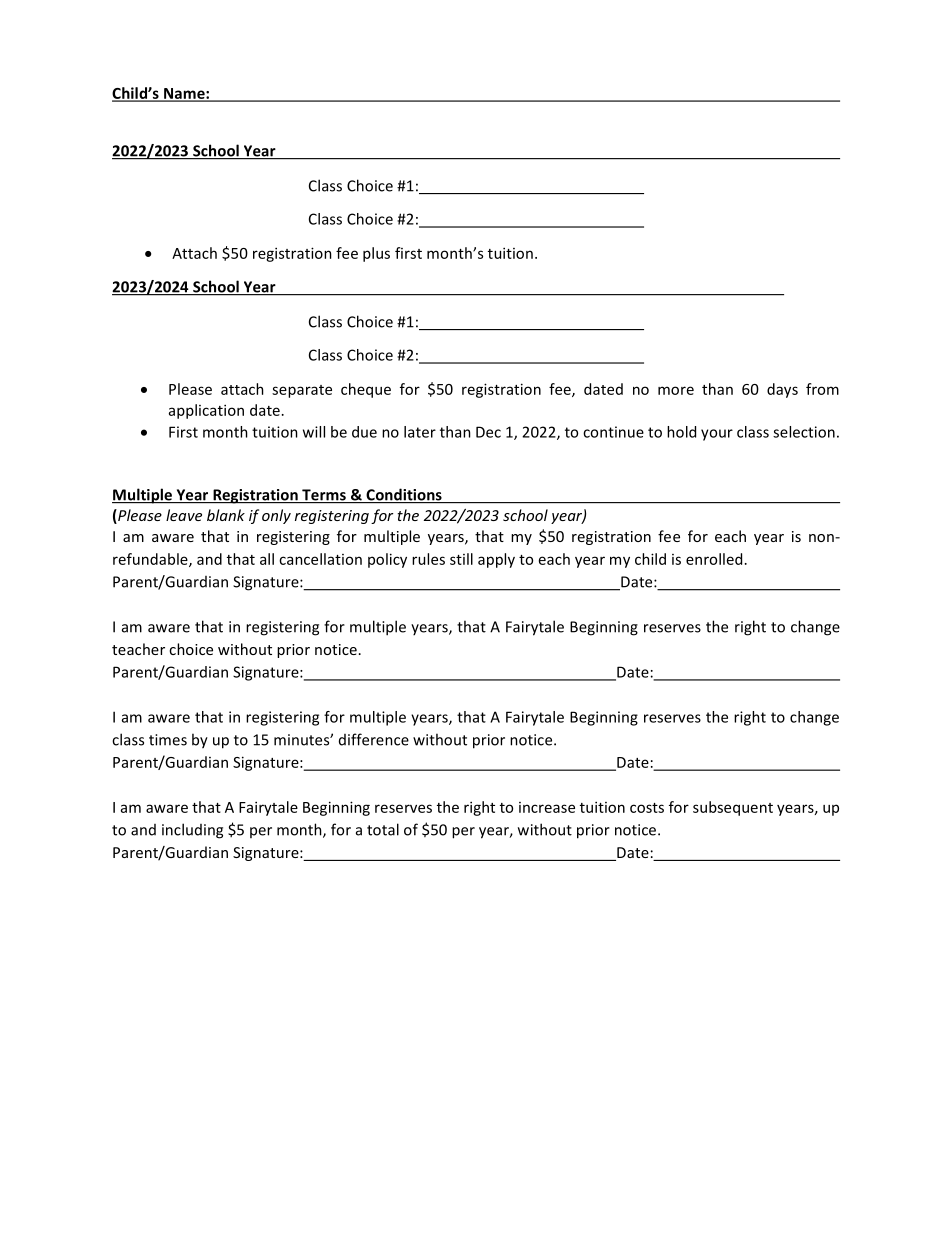  Describe the element at coordinates (267, 559) in the document. I see `all` at that location.
